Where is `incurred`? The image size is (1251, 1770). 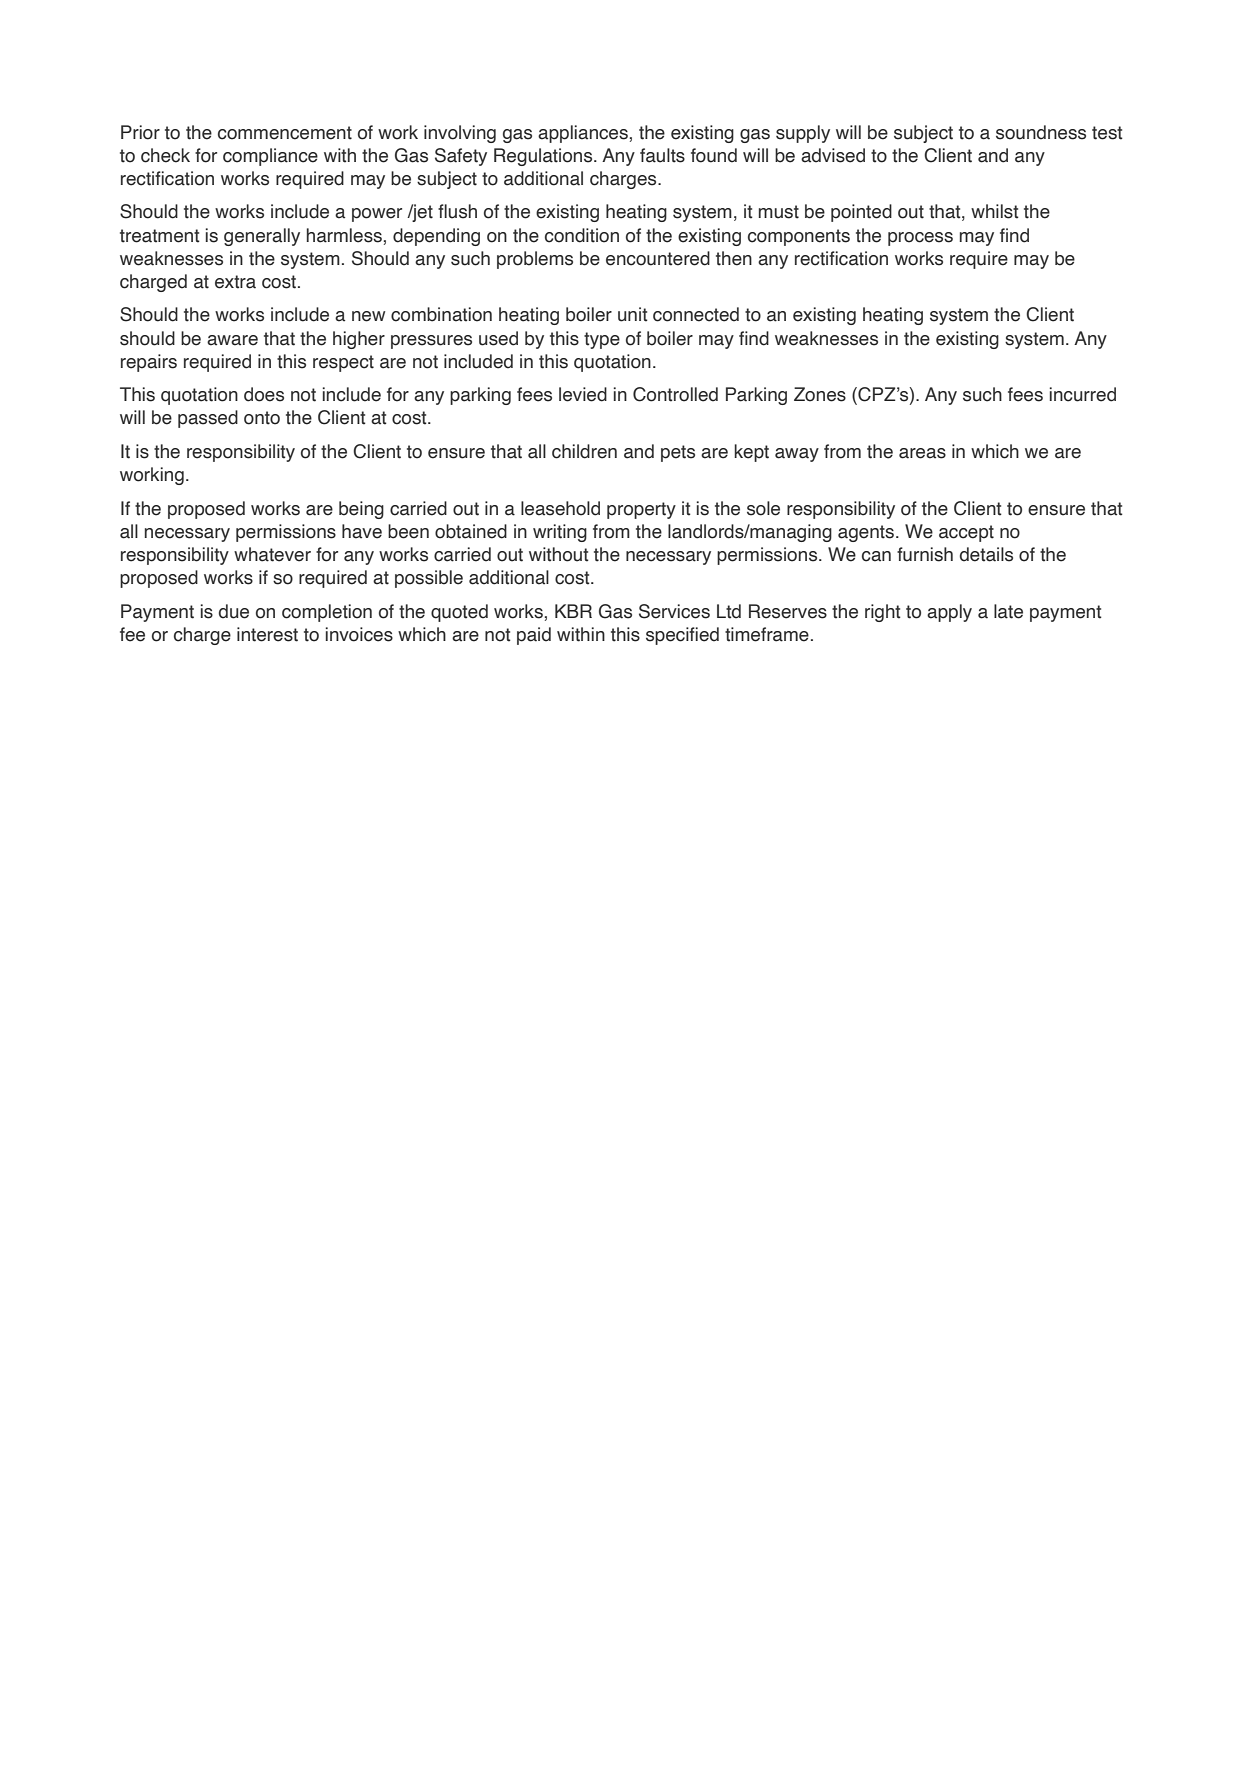
incurred is located at coordinates (1083, 394).
